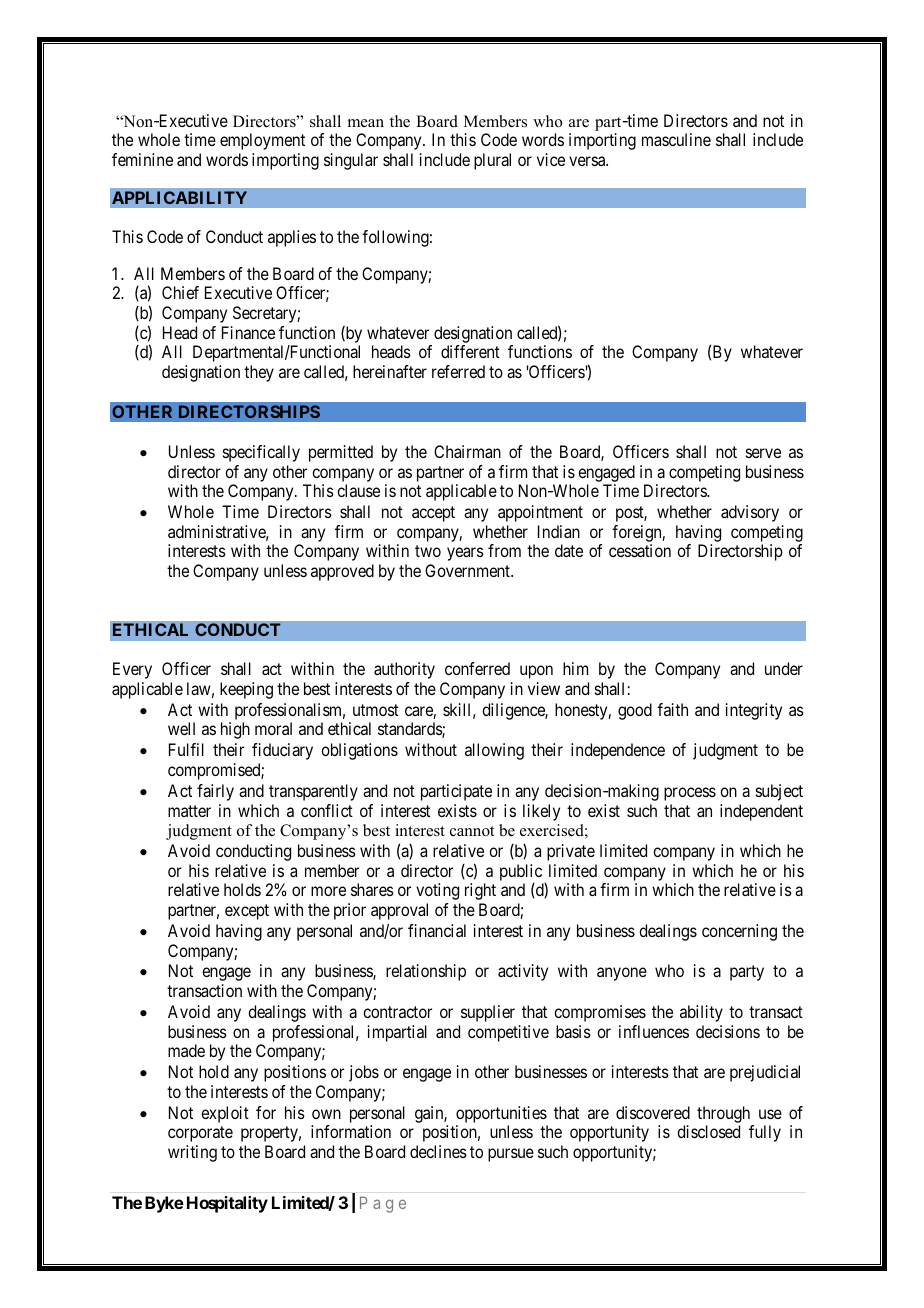  Describe the element at coordinates (262, 141) in the page. I see `employment` at that location.
